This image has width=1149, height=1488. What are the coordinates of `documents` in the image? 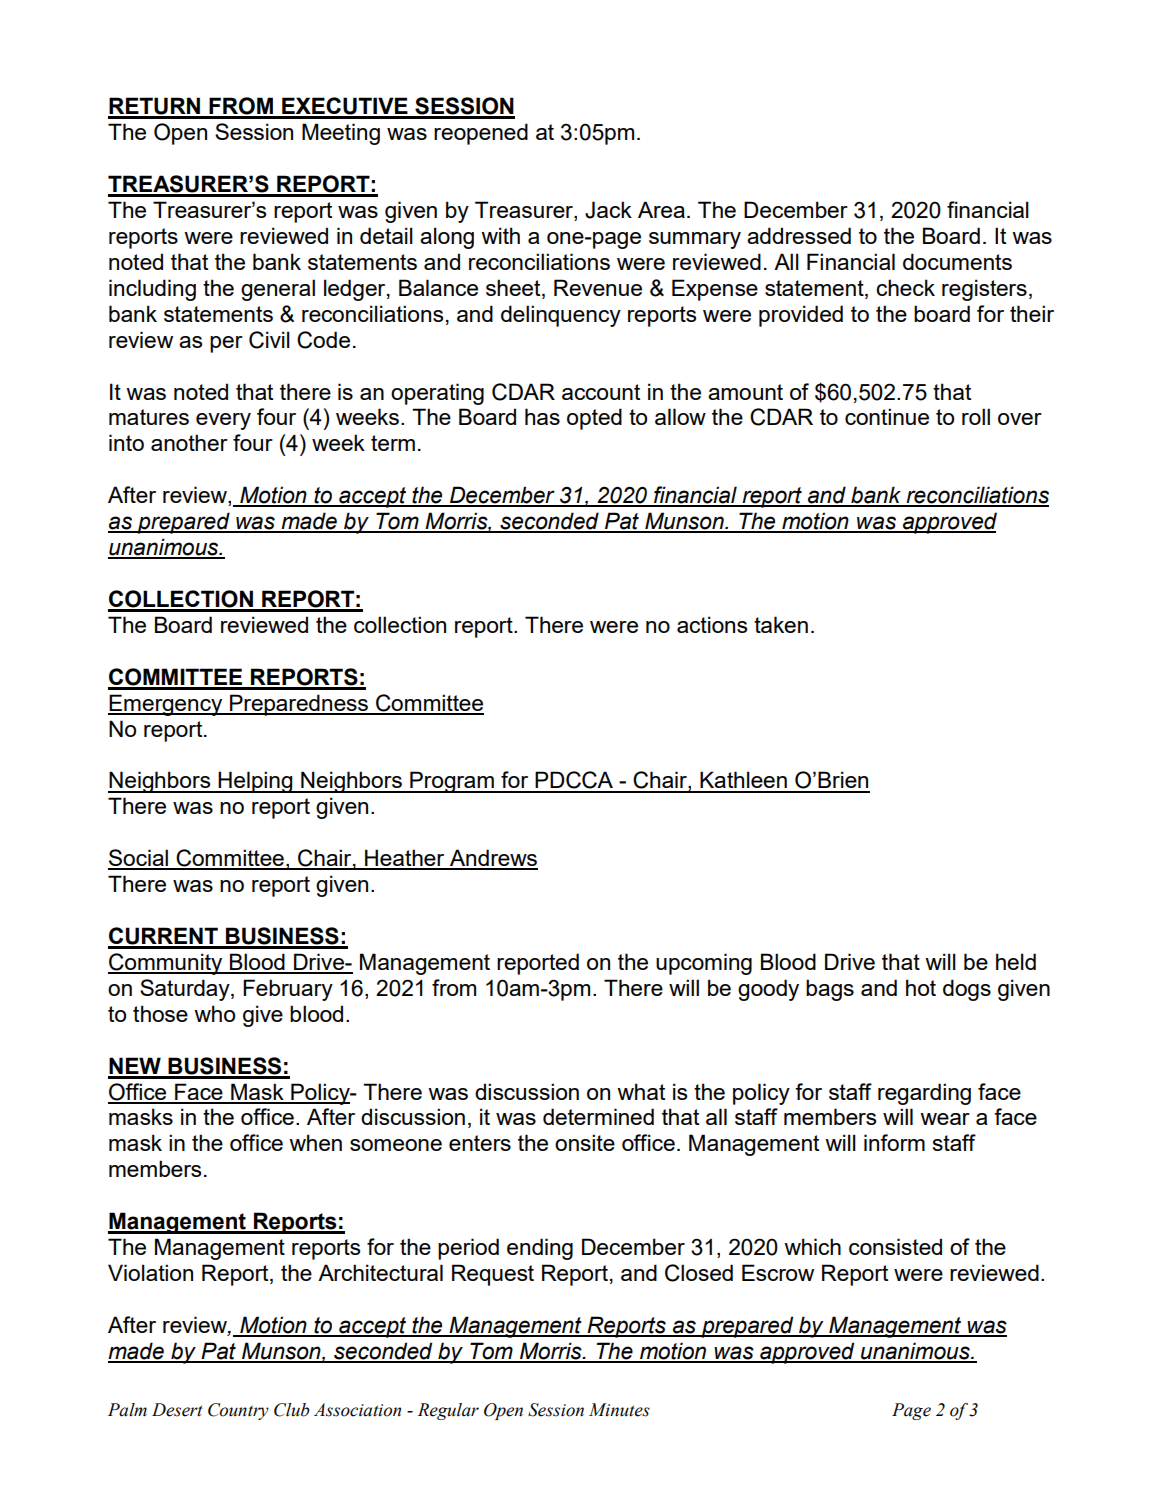 It's located at (957, 261).
